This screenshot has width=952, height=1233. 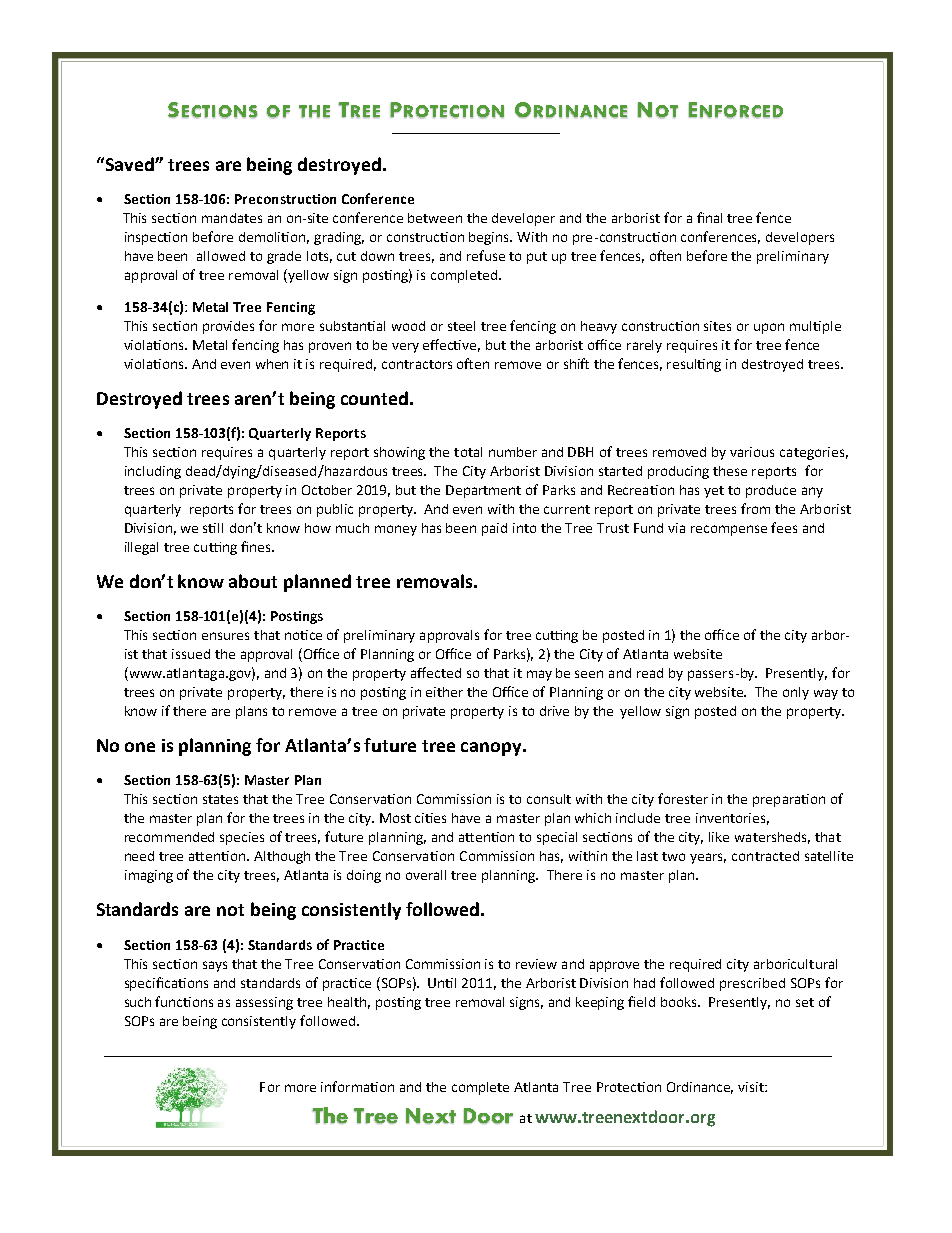 What do you see at coordinates (796, 693) in the screenshot?
I see `only` at bounding box center [796, 693].
